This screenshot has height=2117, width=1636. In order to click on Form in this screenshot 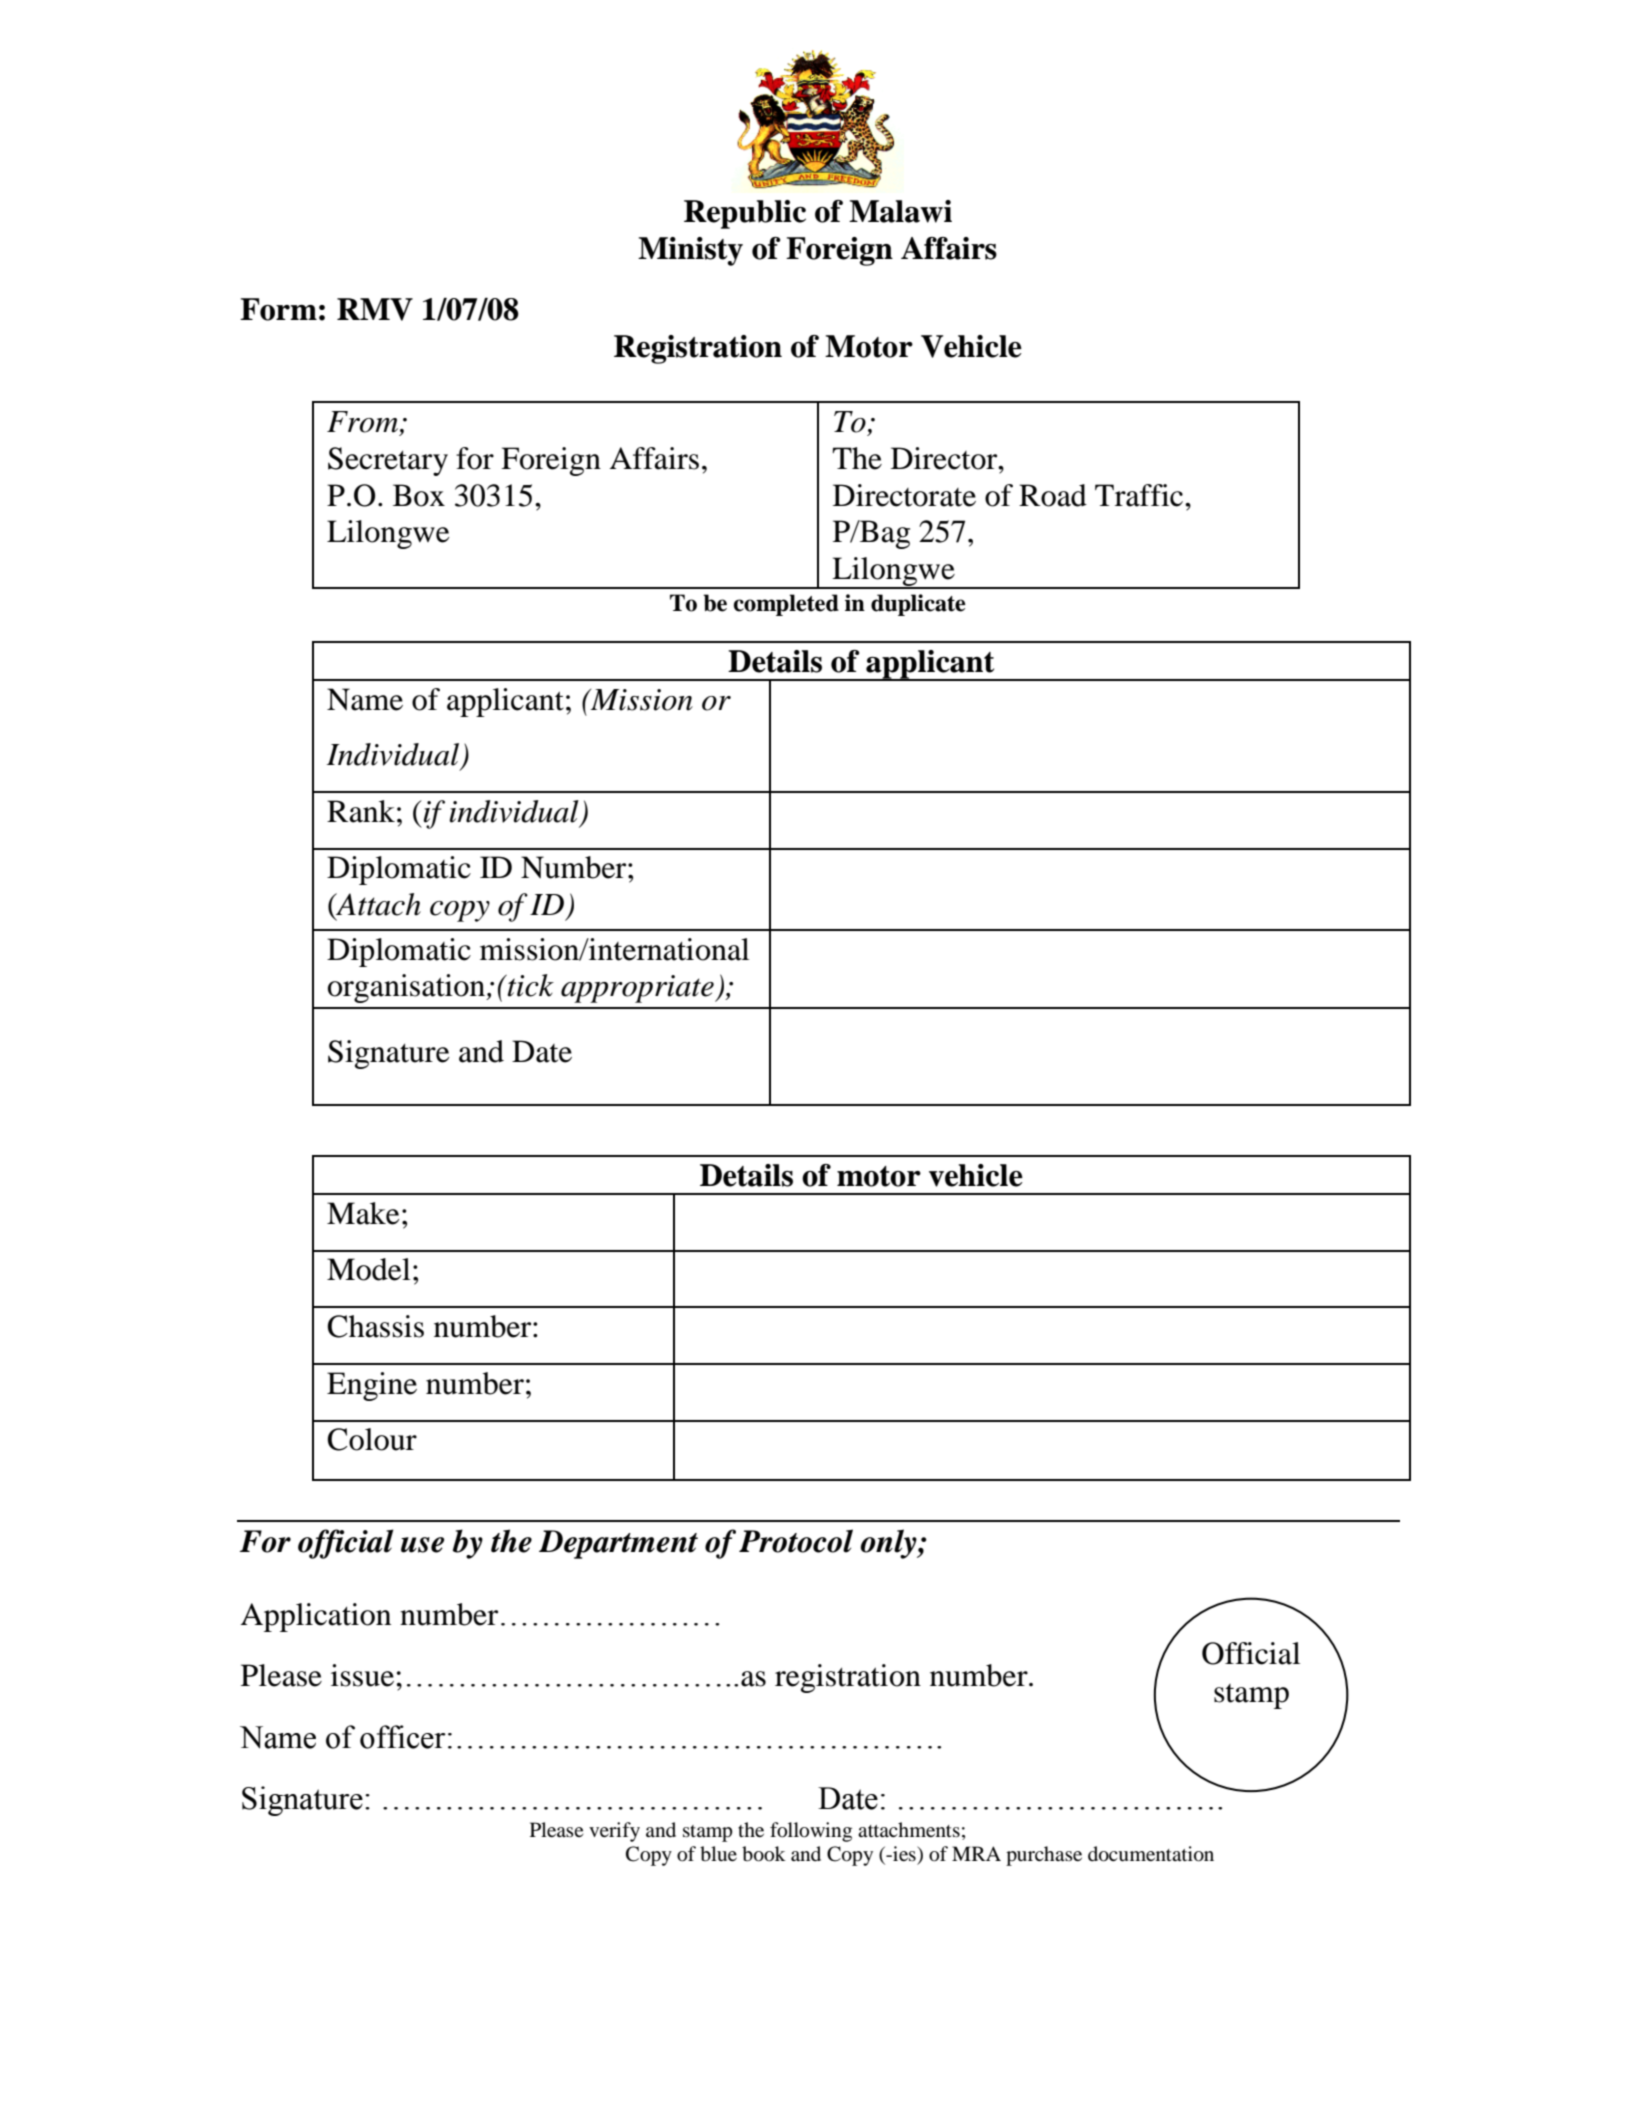, I will do `click(278, 309)`.
